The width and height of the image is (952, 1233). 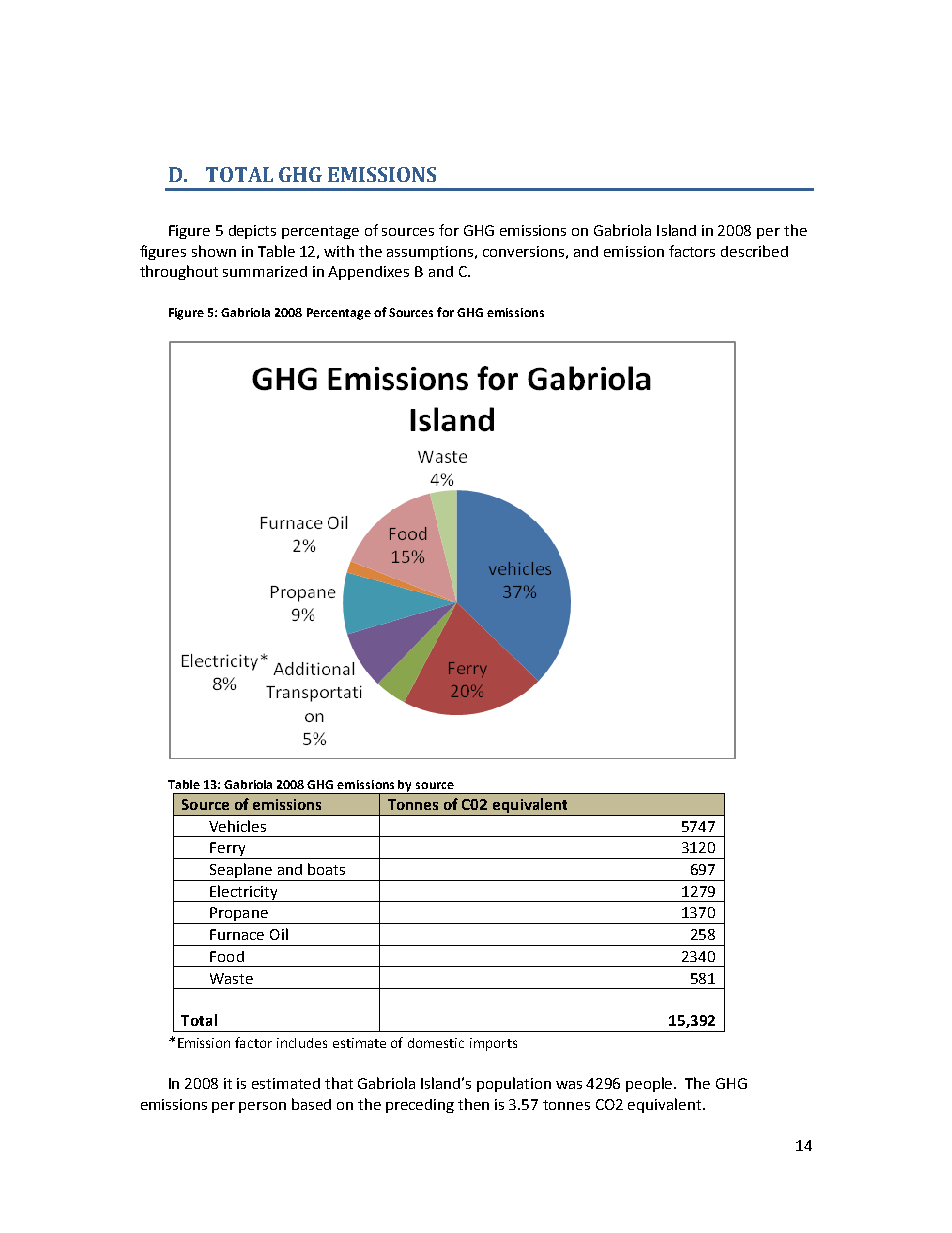 I want to click on people, so click(x=651, y=1084).
